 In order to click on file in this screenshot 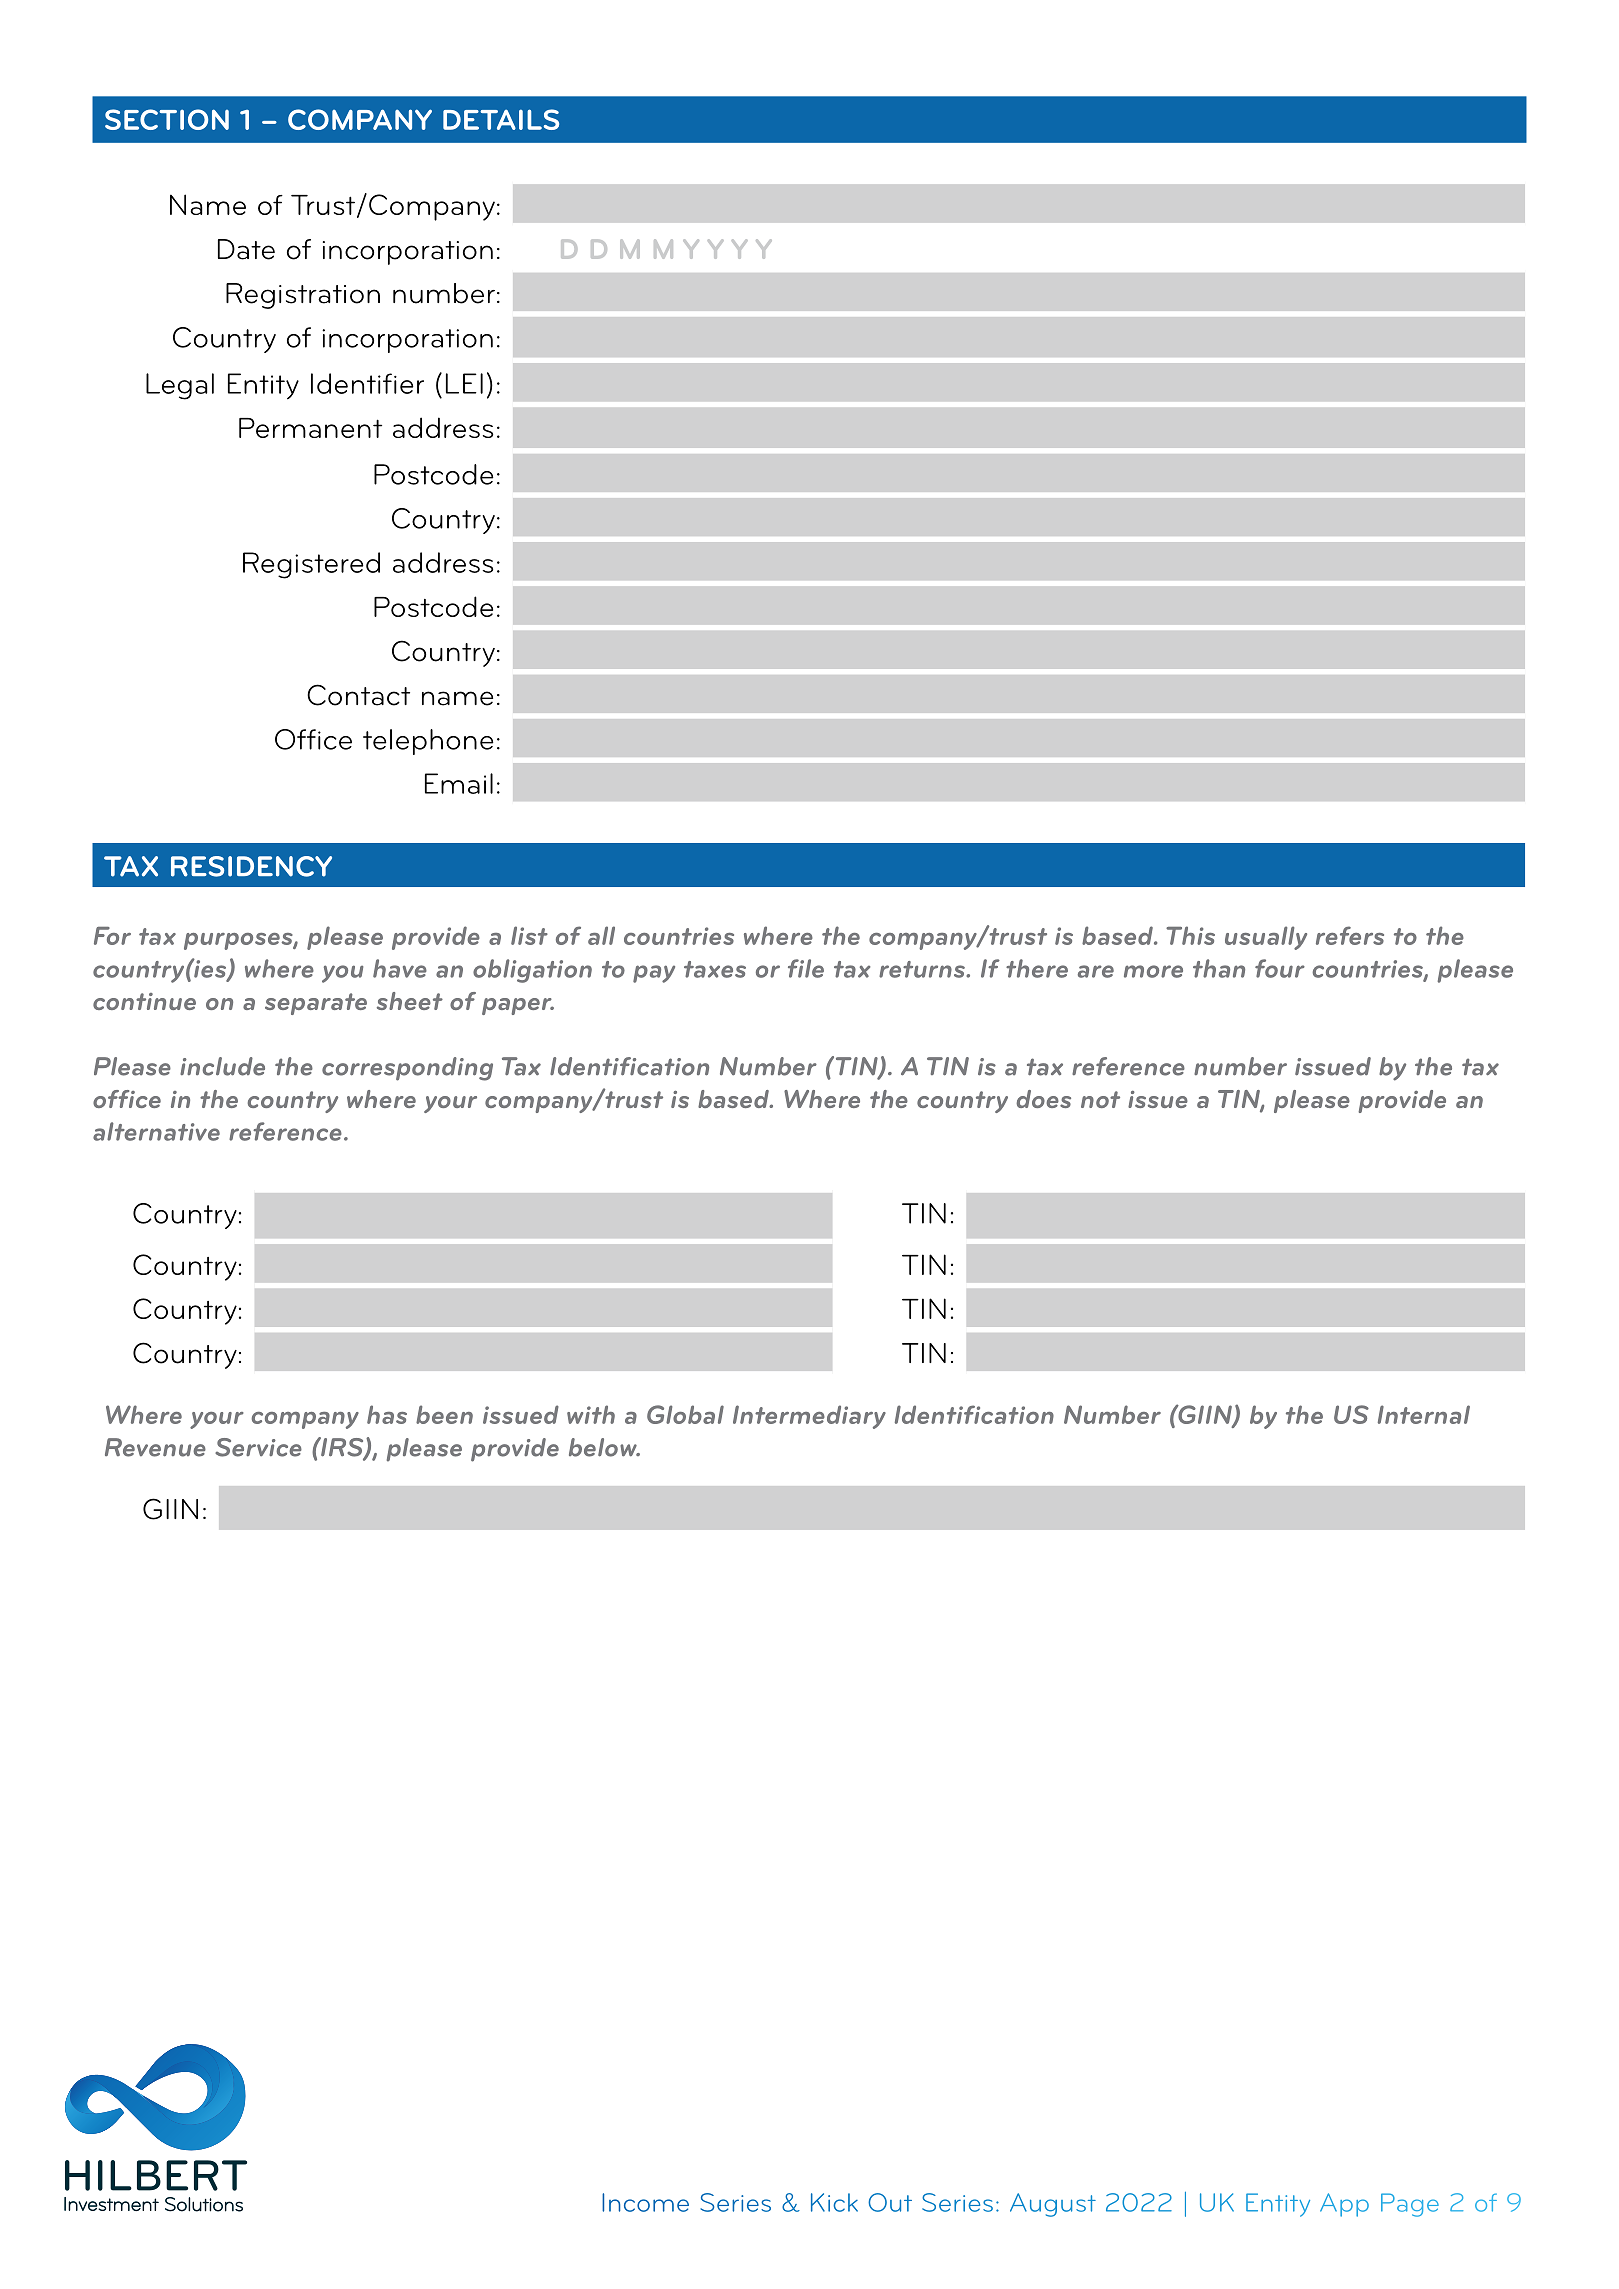, I will do `click(806, 968)`.
